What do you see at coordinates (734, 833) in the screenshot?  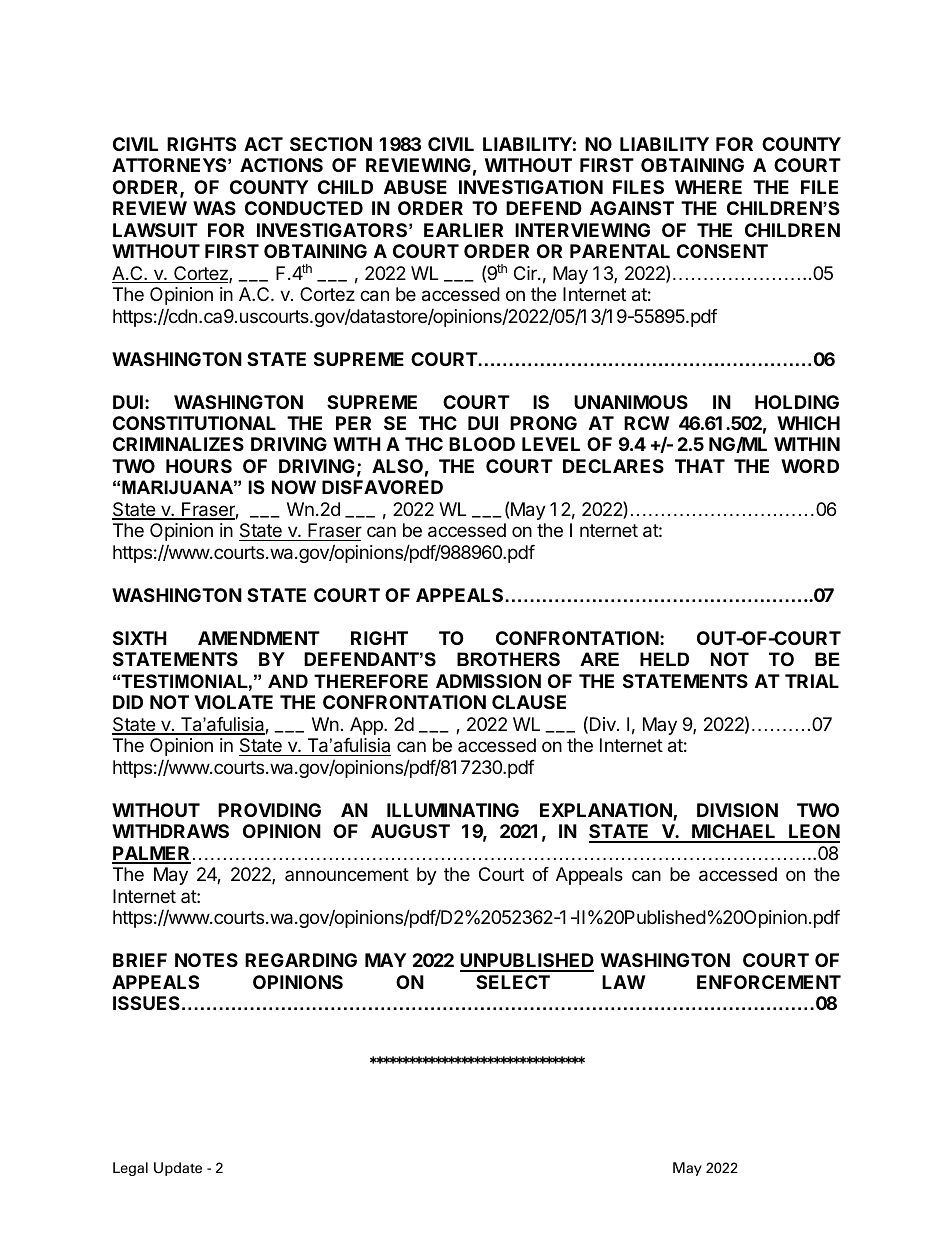 I see `MICHAEL` at bounding box center [734, 833].
